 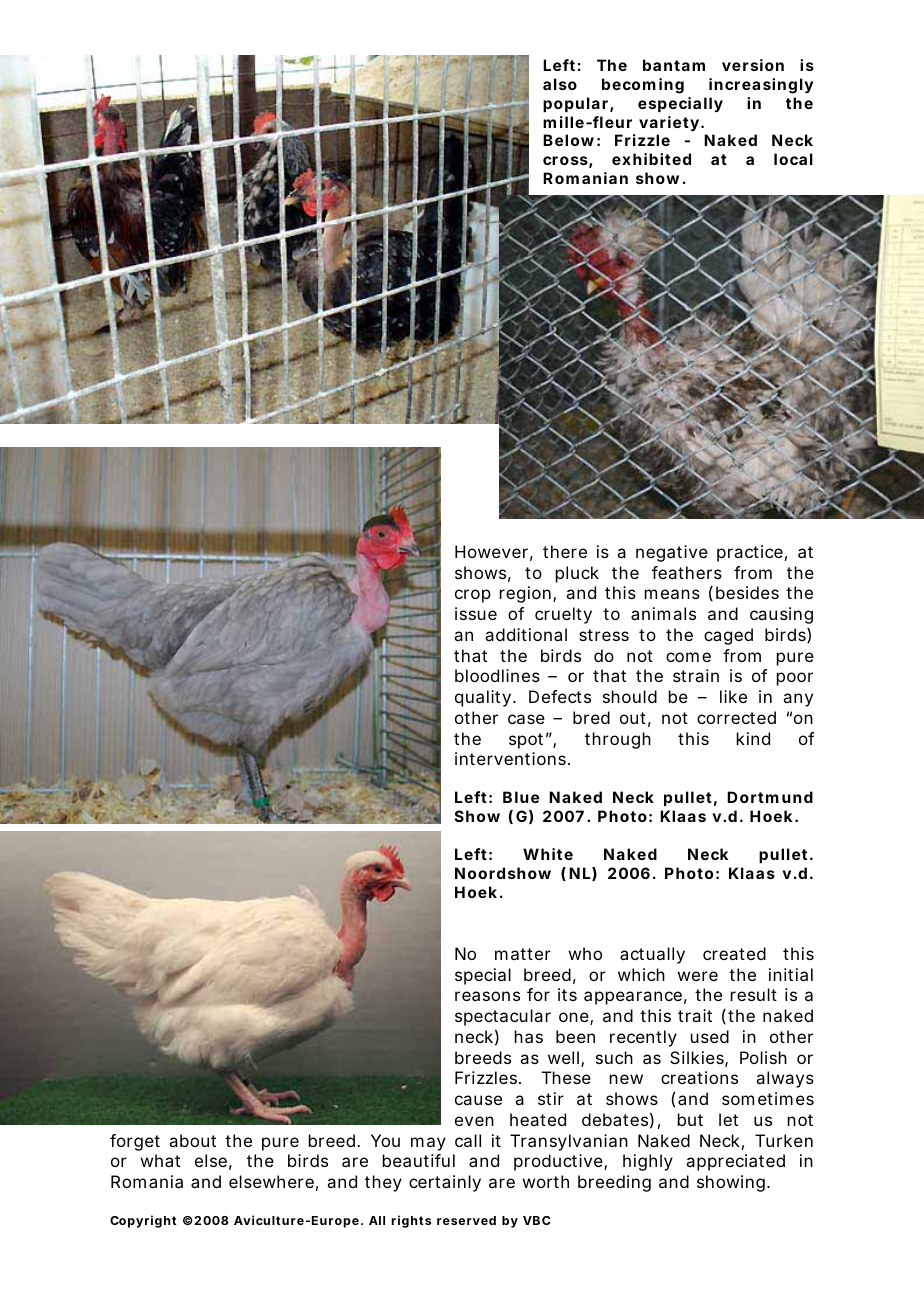 What do you see at coordinates (497, 675) in the screenshot?
I see `bloodlines` at bounding box center [497, 675].
